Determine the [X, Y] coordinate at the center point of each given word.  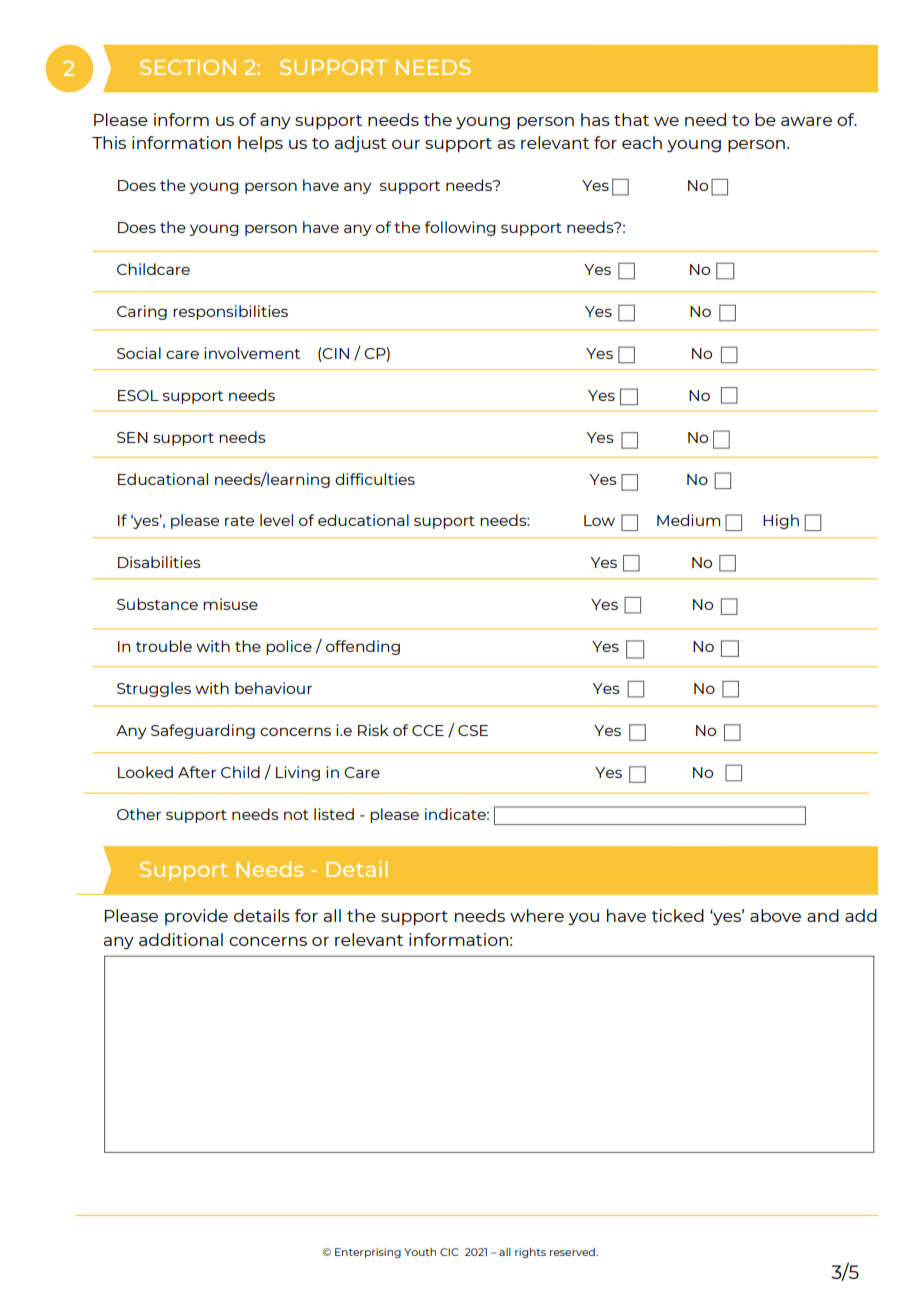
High [781, 521]
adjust [361, 144]
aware [806, 121]
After [197, 772]
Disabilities [159, 562]
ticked [678, 915]
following [460, 228]
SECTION [188, 67]
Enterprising [368, 1253]
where [537, 915]
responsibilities [230, 312]
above [775, 915]
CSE [473, 730]
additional [181, 939]
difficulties [375, 479]
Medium [688, 520]
